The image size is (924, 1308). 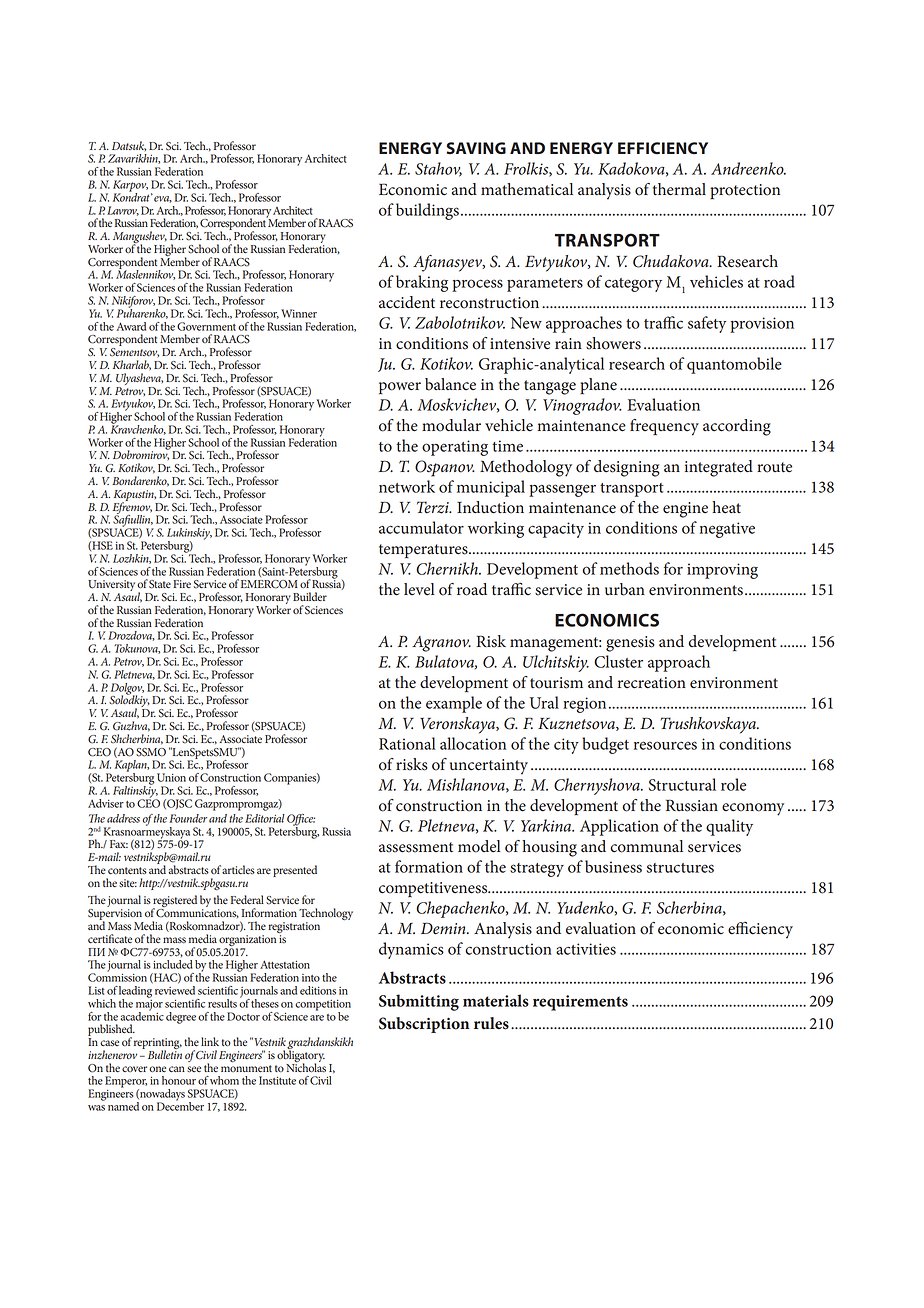 I want to click on Fire, so click(x=182, y=584).
